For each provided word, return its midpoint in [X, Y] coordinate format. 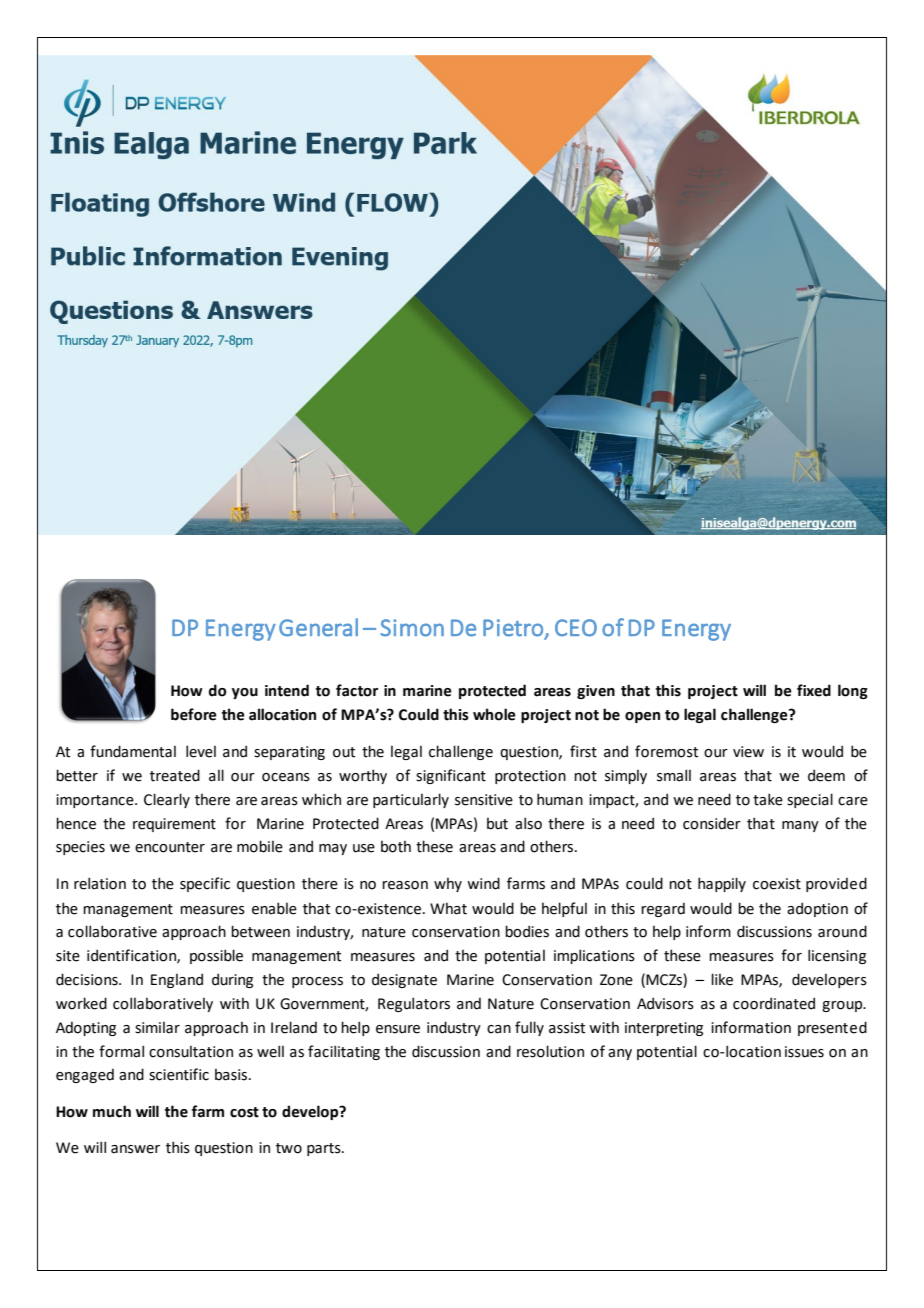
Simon [412, 628]
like [722, 979]
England [177, 980]
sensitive [484, 800]
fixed [814, 690]
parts [325, 1149]
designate [404, 980]
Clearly [167, 800]
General [318, 627]
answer [135, 1149]
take [768, 799]
